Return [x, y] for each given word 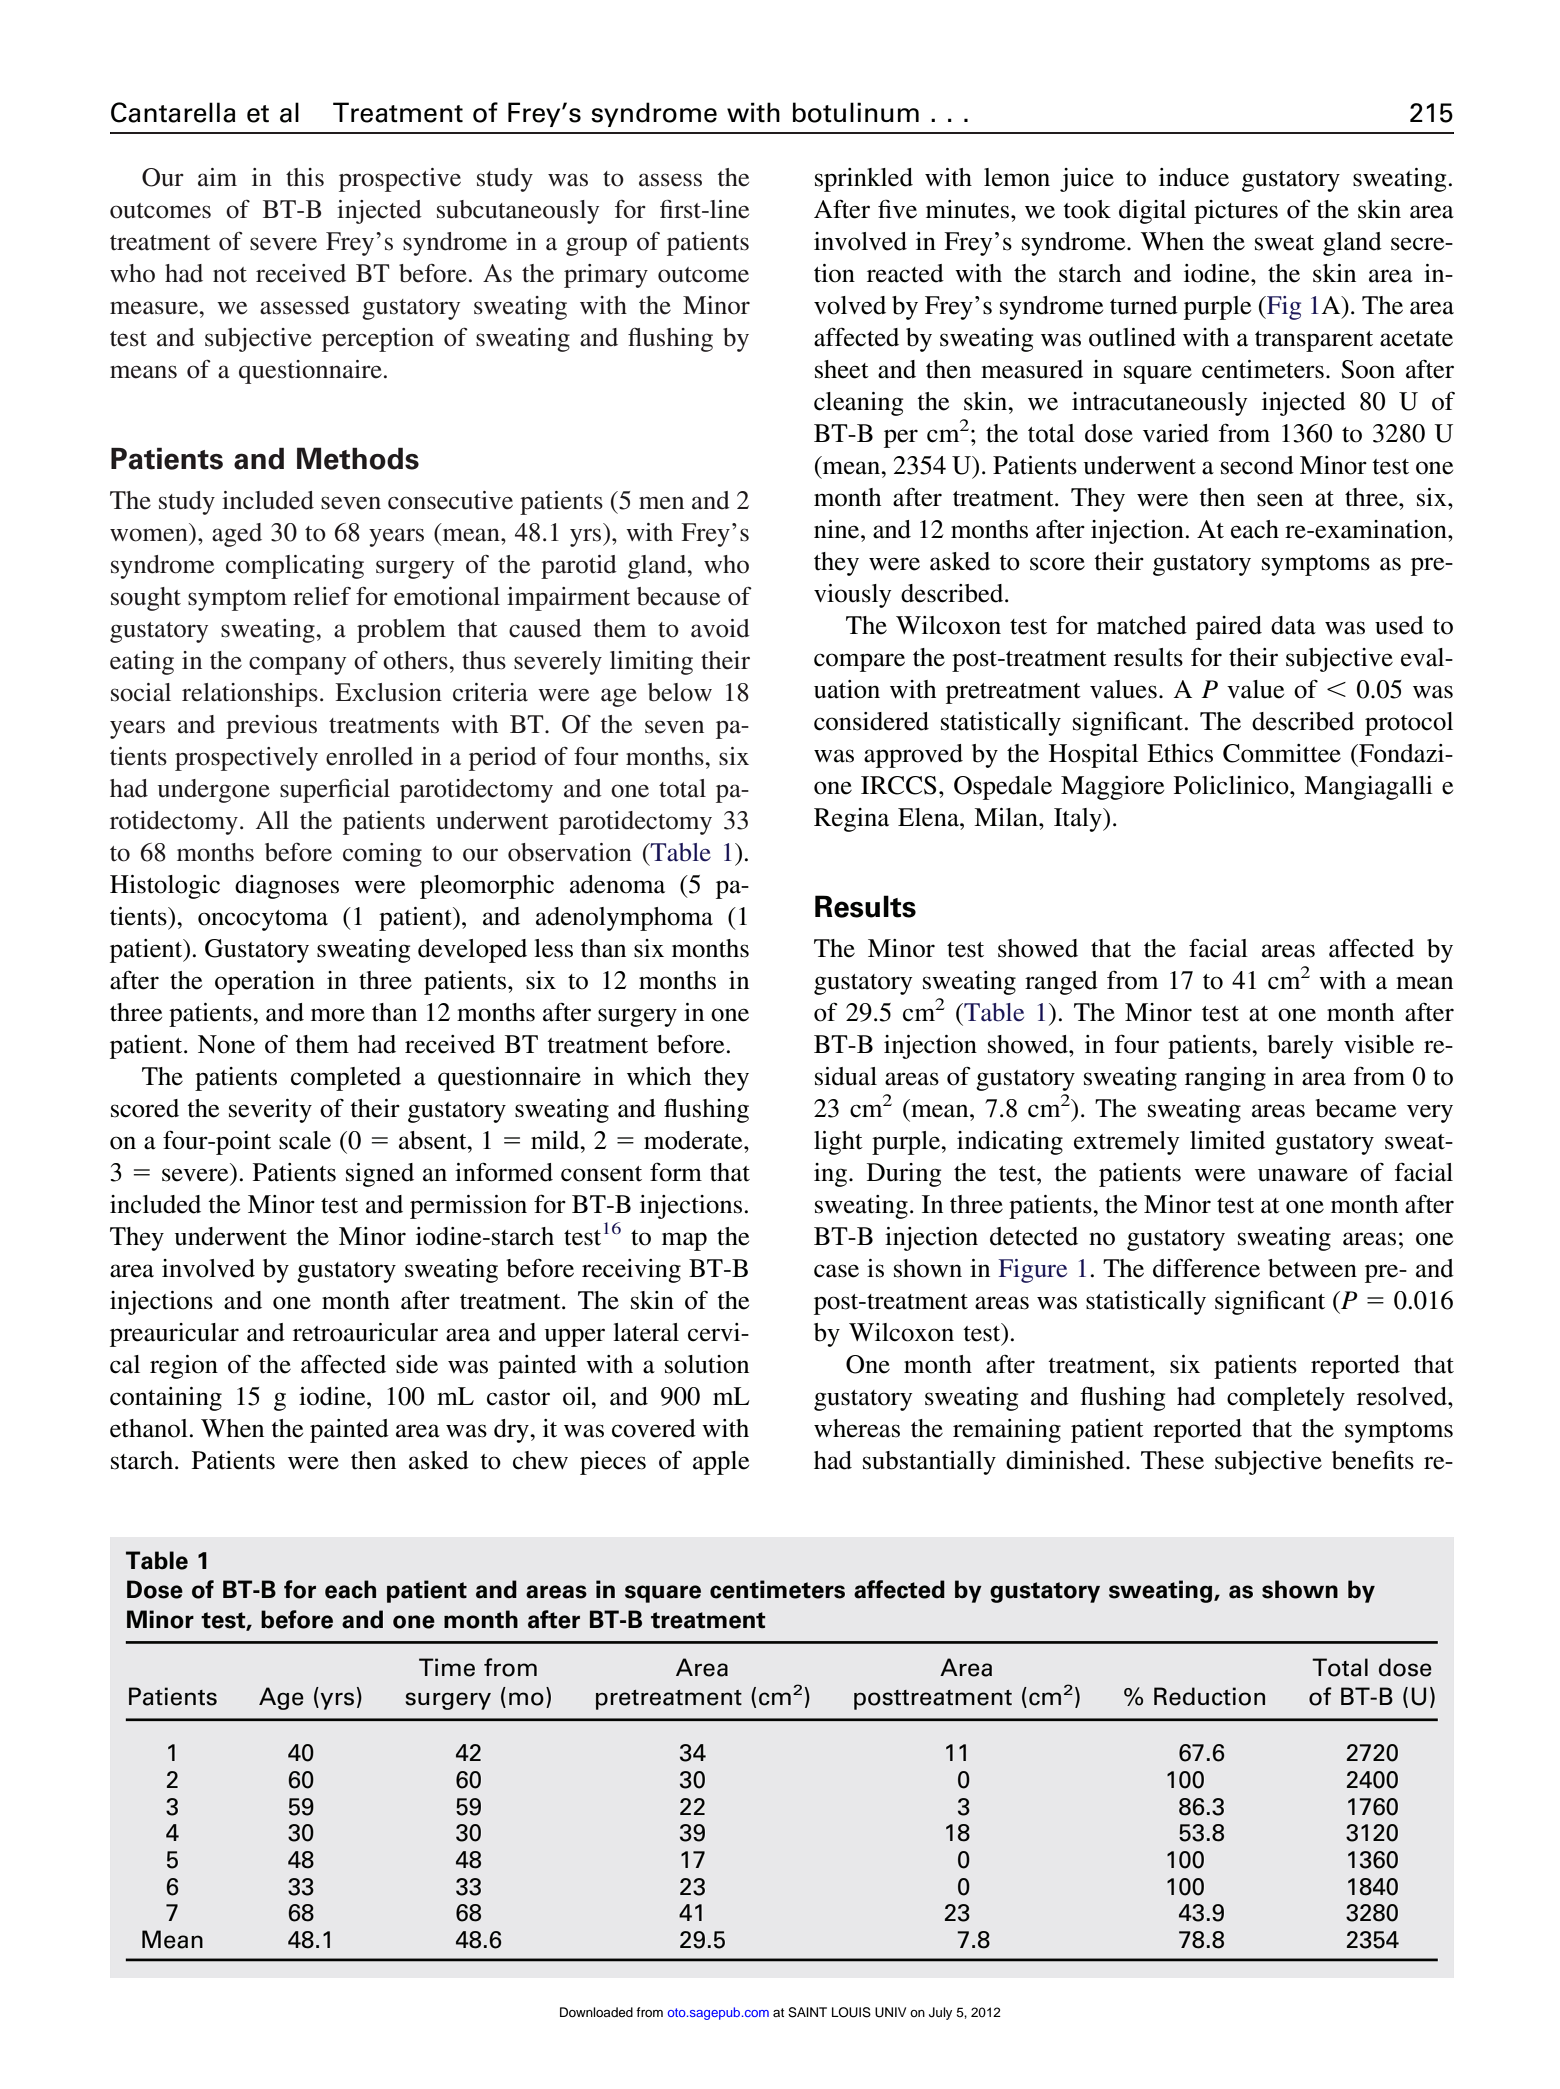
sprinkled [864, 180]
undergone [214, 791]
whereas [857, 1428]
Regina [851, 820]
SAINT [807, 2012]
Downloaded [596, 2012]
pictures [1236, 212]
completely [1286, 1399]
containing [166, 1399]
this [305, 177]
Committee [1282, 753]
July [940, 2013]
